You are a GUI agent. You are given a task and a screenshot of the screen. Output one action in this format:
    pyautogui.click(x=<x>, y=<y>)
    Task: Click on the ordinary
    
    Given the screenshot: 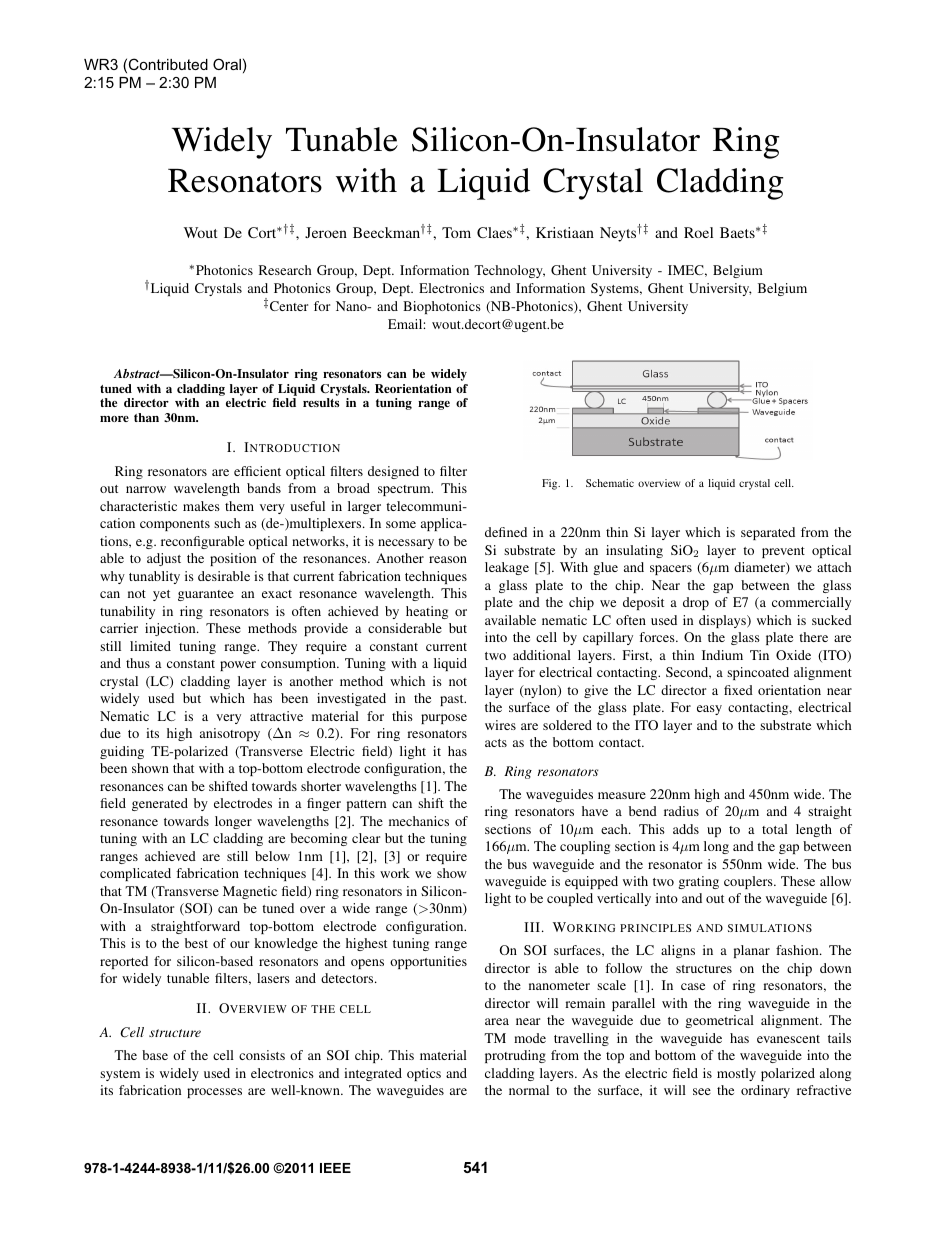 What is the action you would take?
    pyautogui.click(x=765, y=1091)
